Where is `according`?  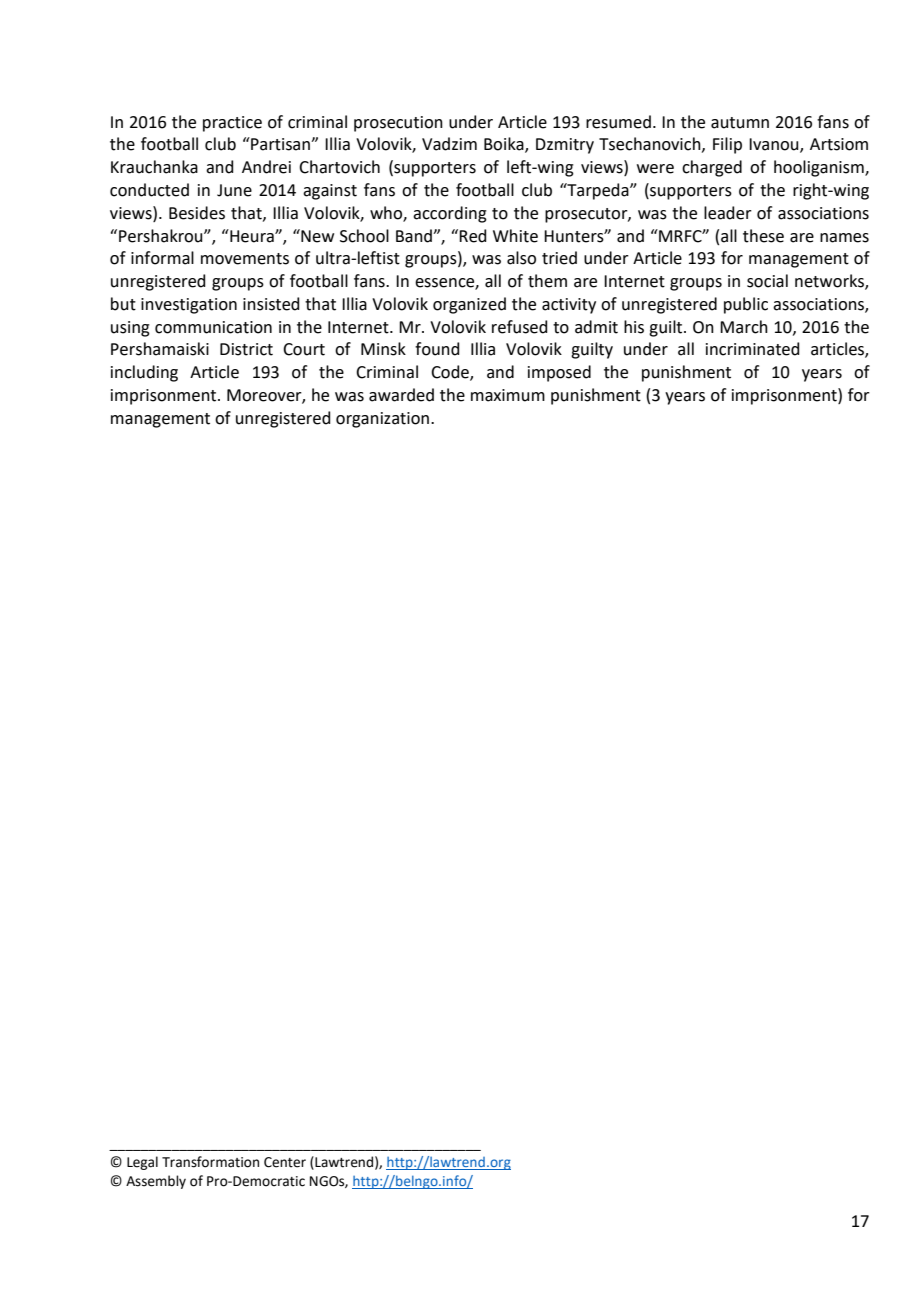
according is located at coordinates (450, 214).
